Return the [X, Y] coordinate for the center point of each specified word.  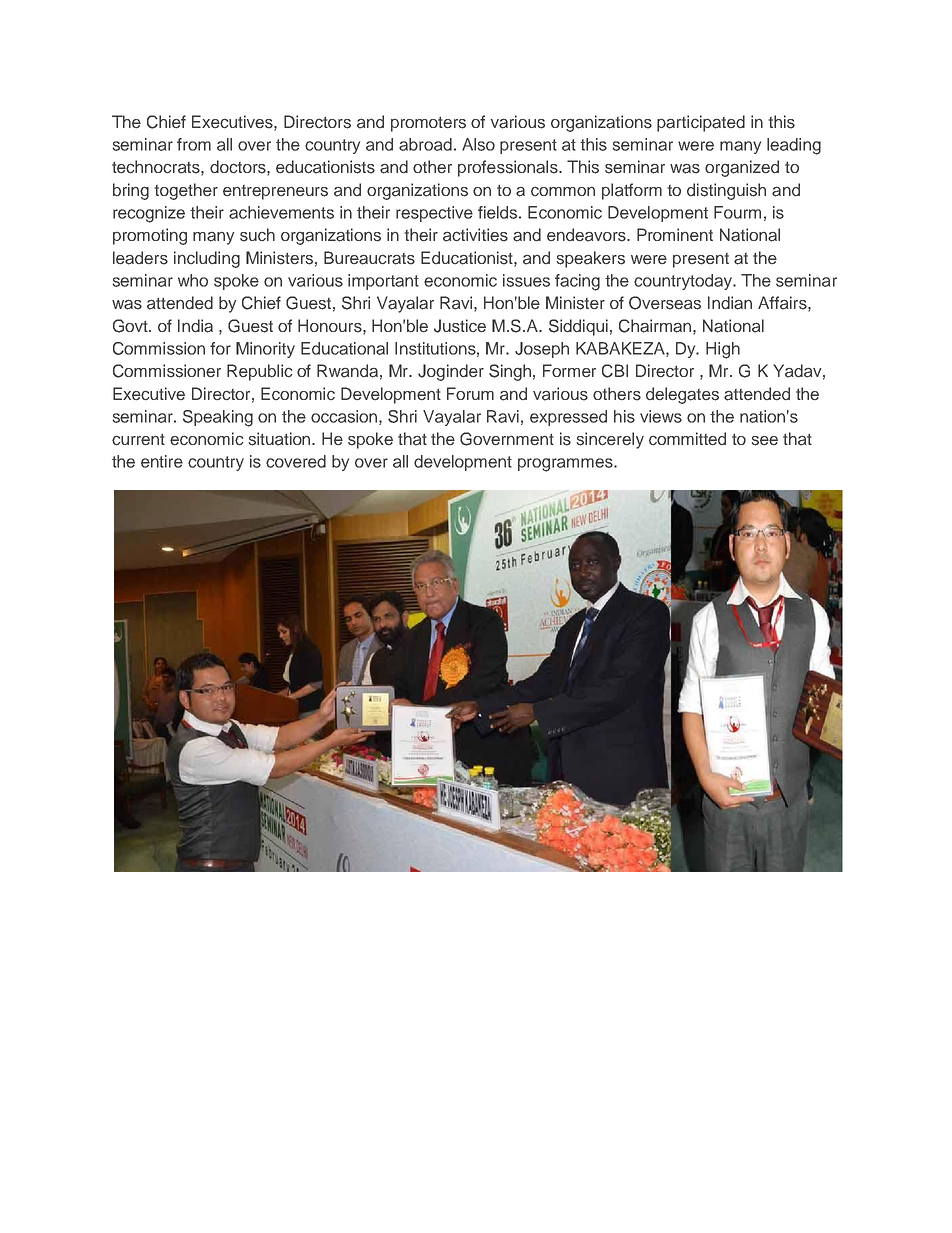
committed [687, 439]
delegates [682, 395]
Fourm [737, 212]
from [194, 144]
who [193, 280]
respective [434, 214]
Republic [259, 372]
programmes [566, 465]
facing [577, 282]
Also [478, 144]
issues [526, 280]
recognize [149, 214]
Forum [470, 393]
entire [162, 461]
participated [701, 123]
